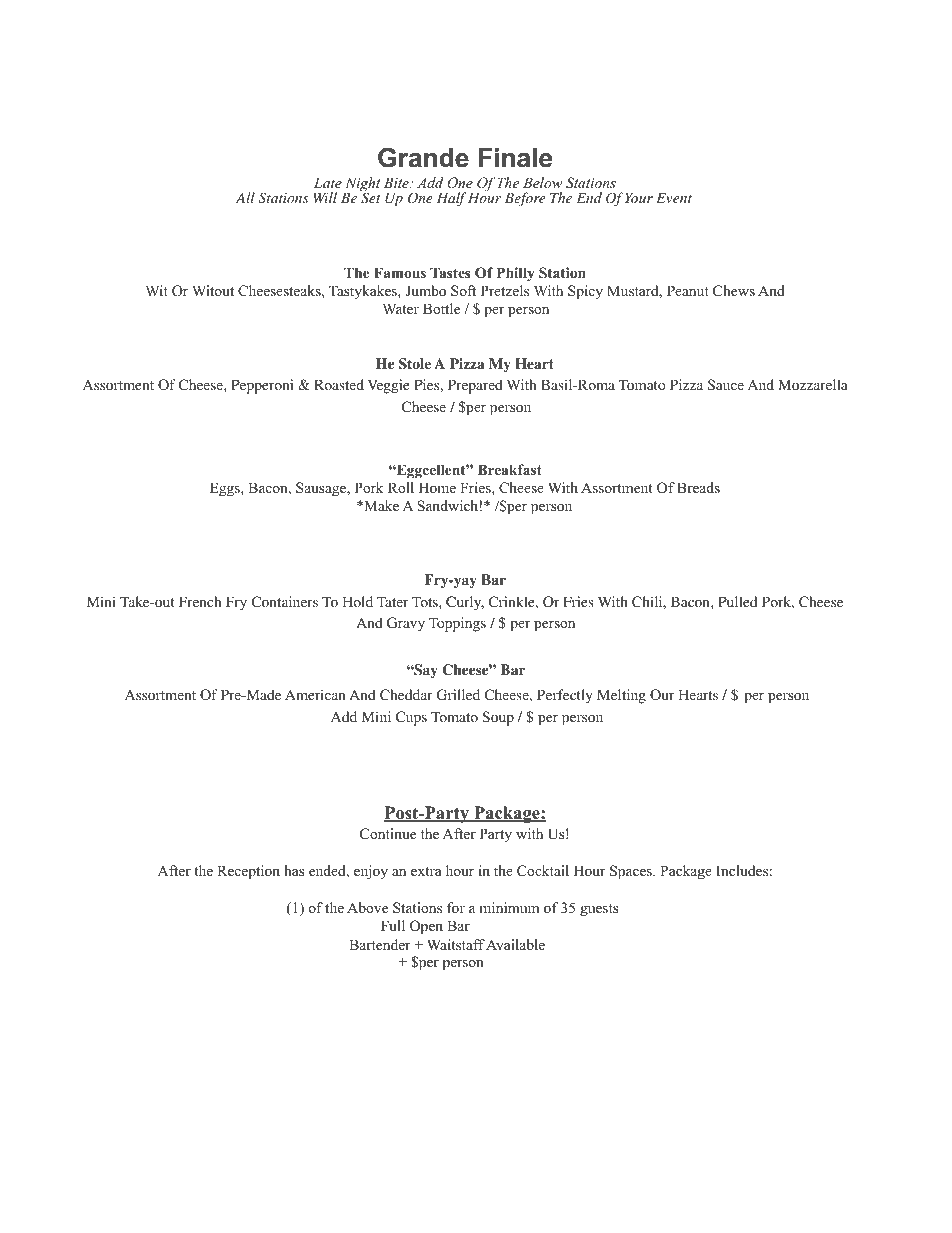 Image resolution: width=952 pixels, height=1233 pixels. I want to click on All, so click(245, 197).
